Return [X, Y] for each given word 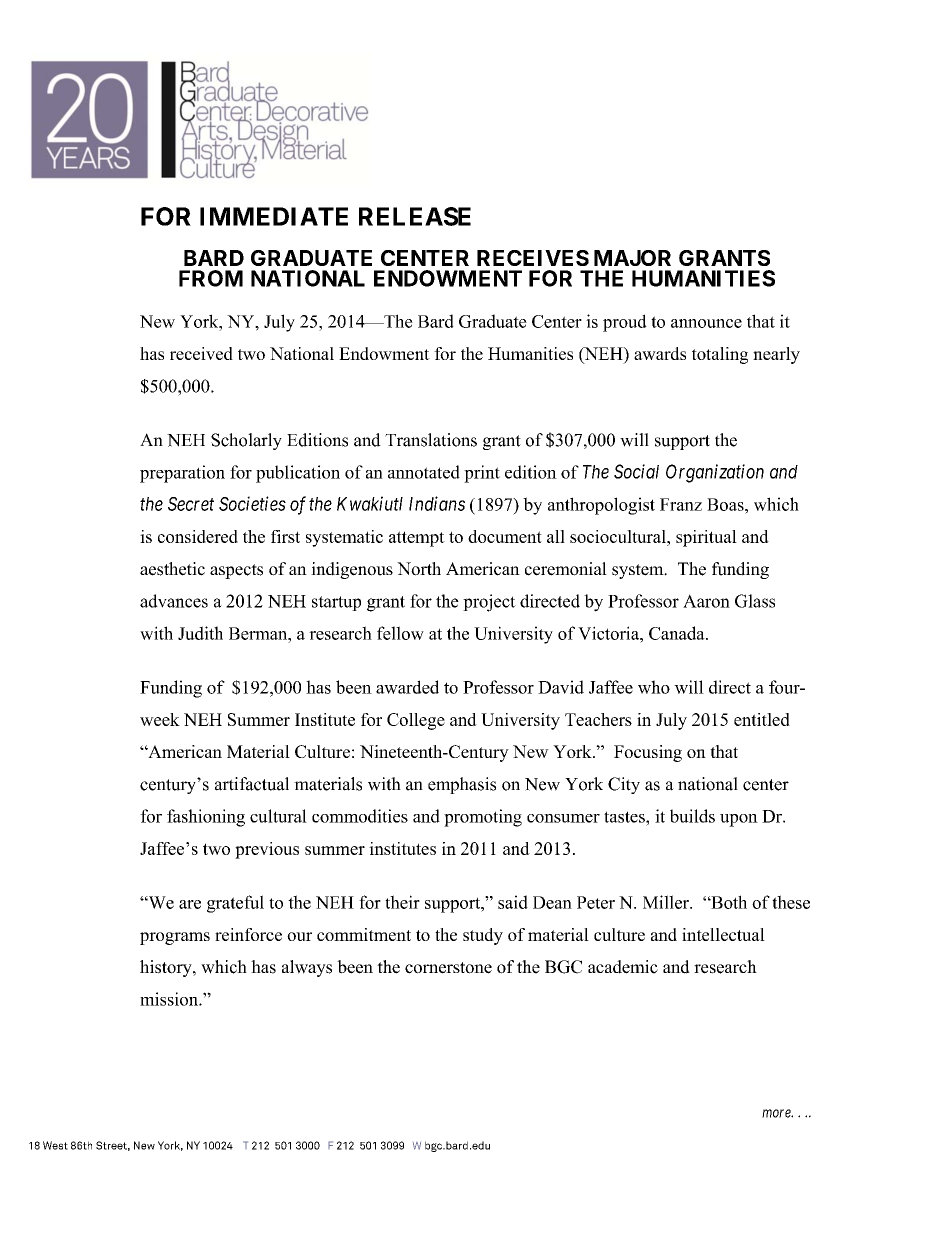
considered [198, 536]
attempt [417, 539]
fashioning [206, 818]
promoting [483, 818]
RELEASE [415, 216]
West [55, 1145]
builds [692, 816]
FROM [211, 278]
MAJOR [632, 258]
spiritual [706, 538]
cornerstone [448, 968]
